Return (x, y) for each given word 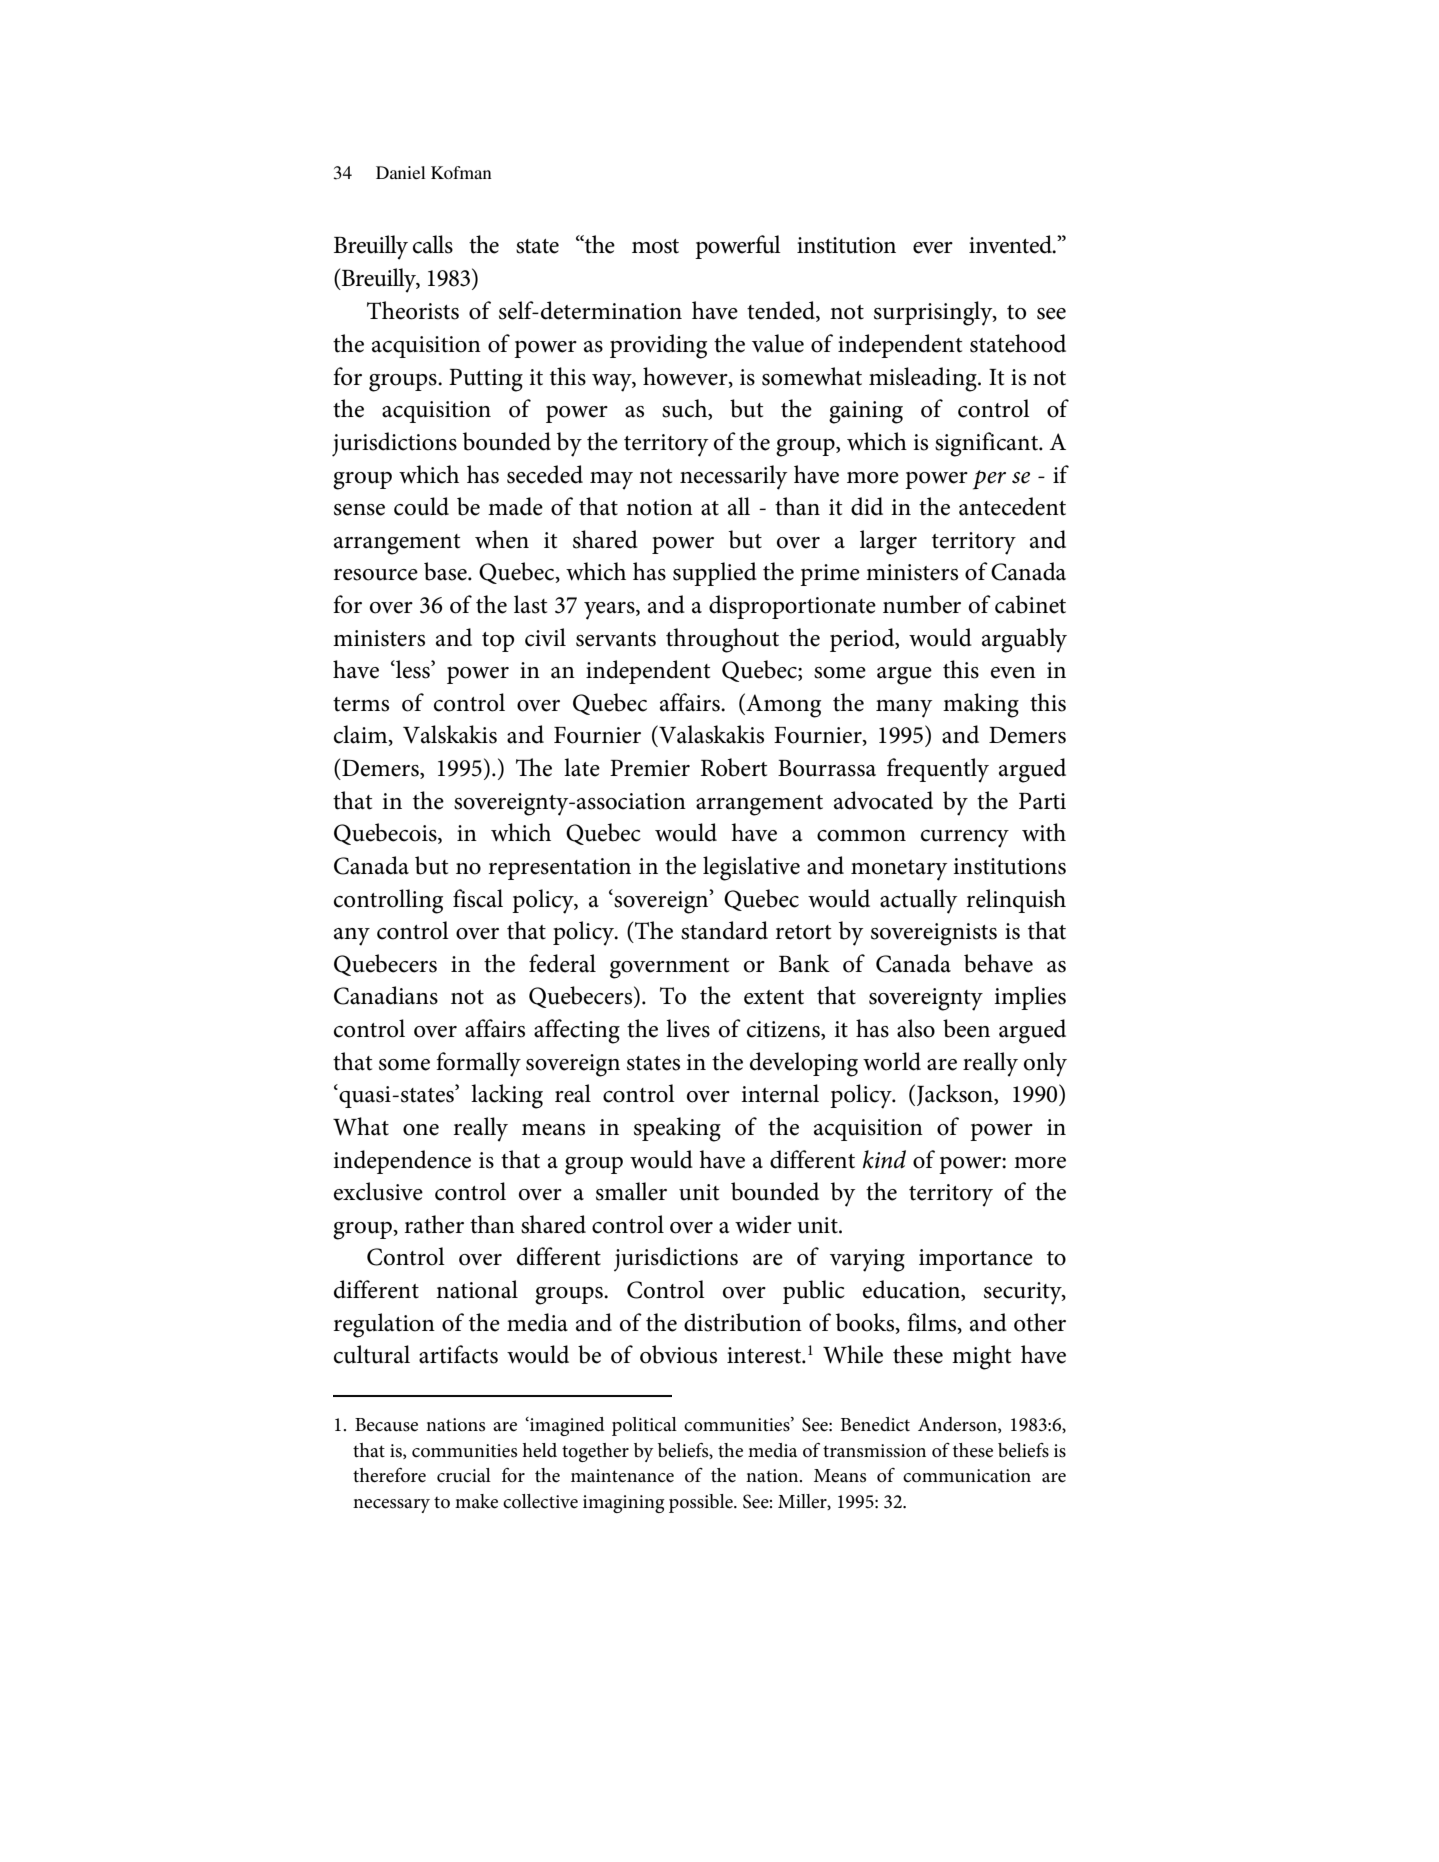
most (655, 246)
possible (702, 1503)
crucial (464, 1475)
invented (1011, 244)
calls (433, 244)
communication (967, 1476)
